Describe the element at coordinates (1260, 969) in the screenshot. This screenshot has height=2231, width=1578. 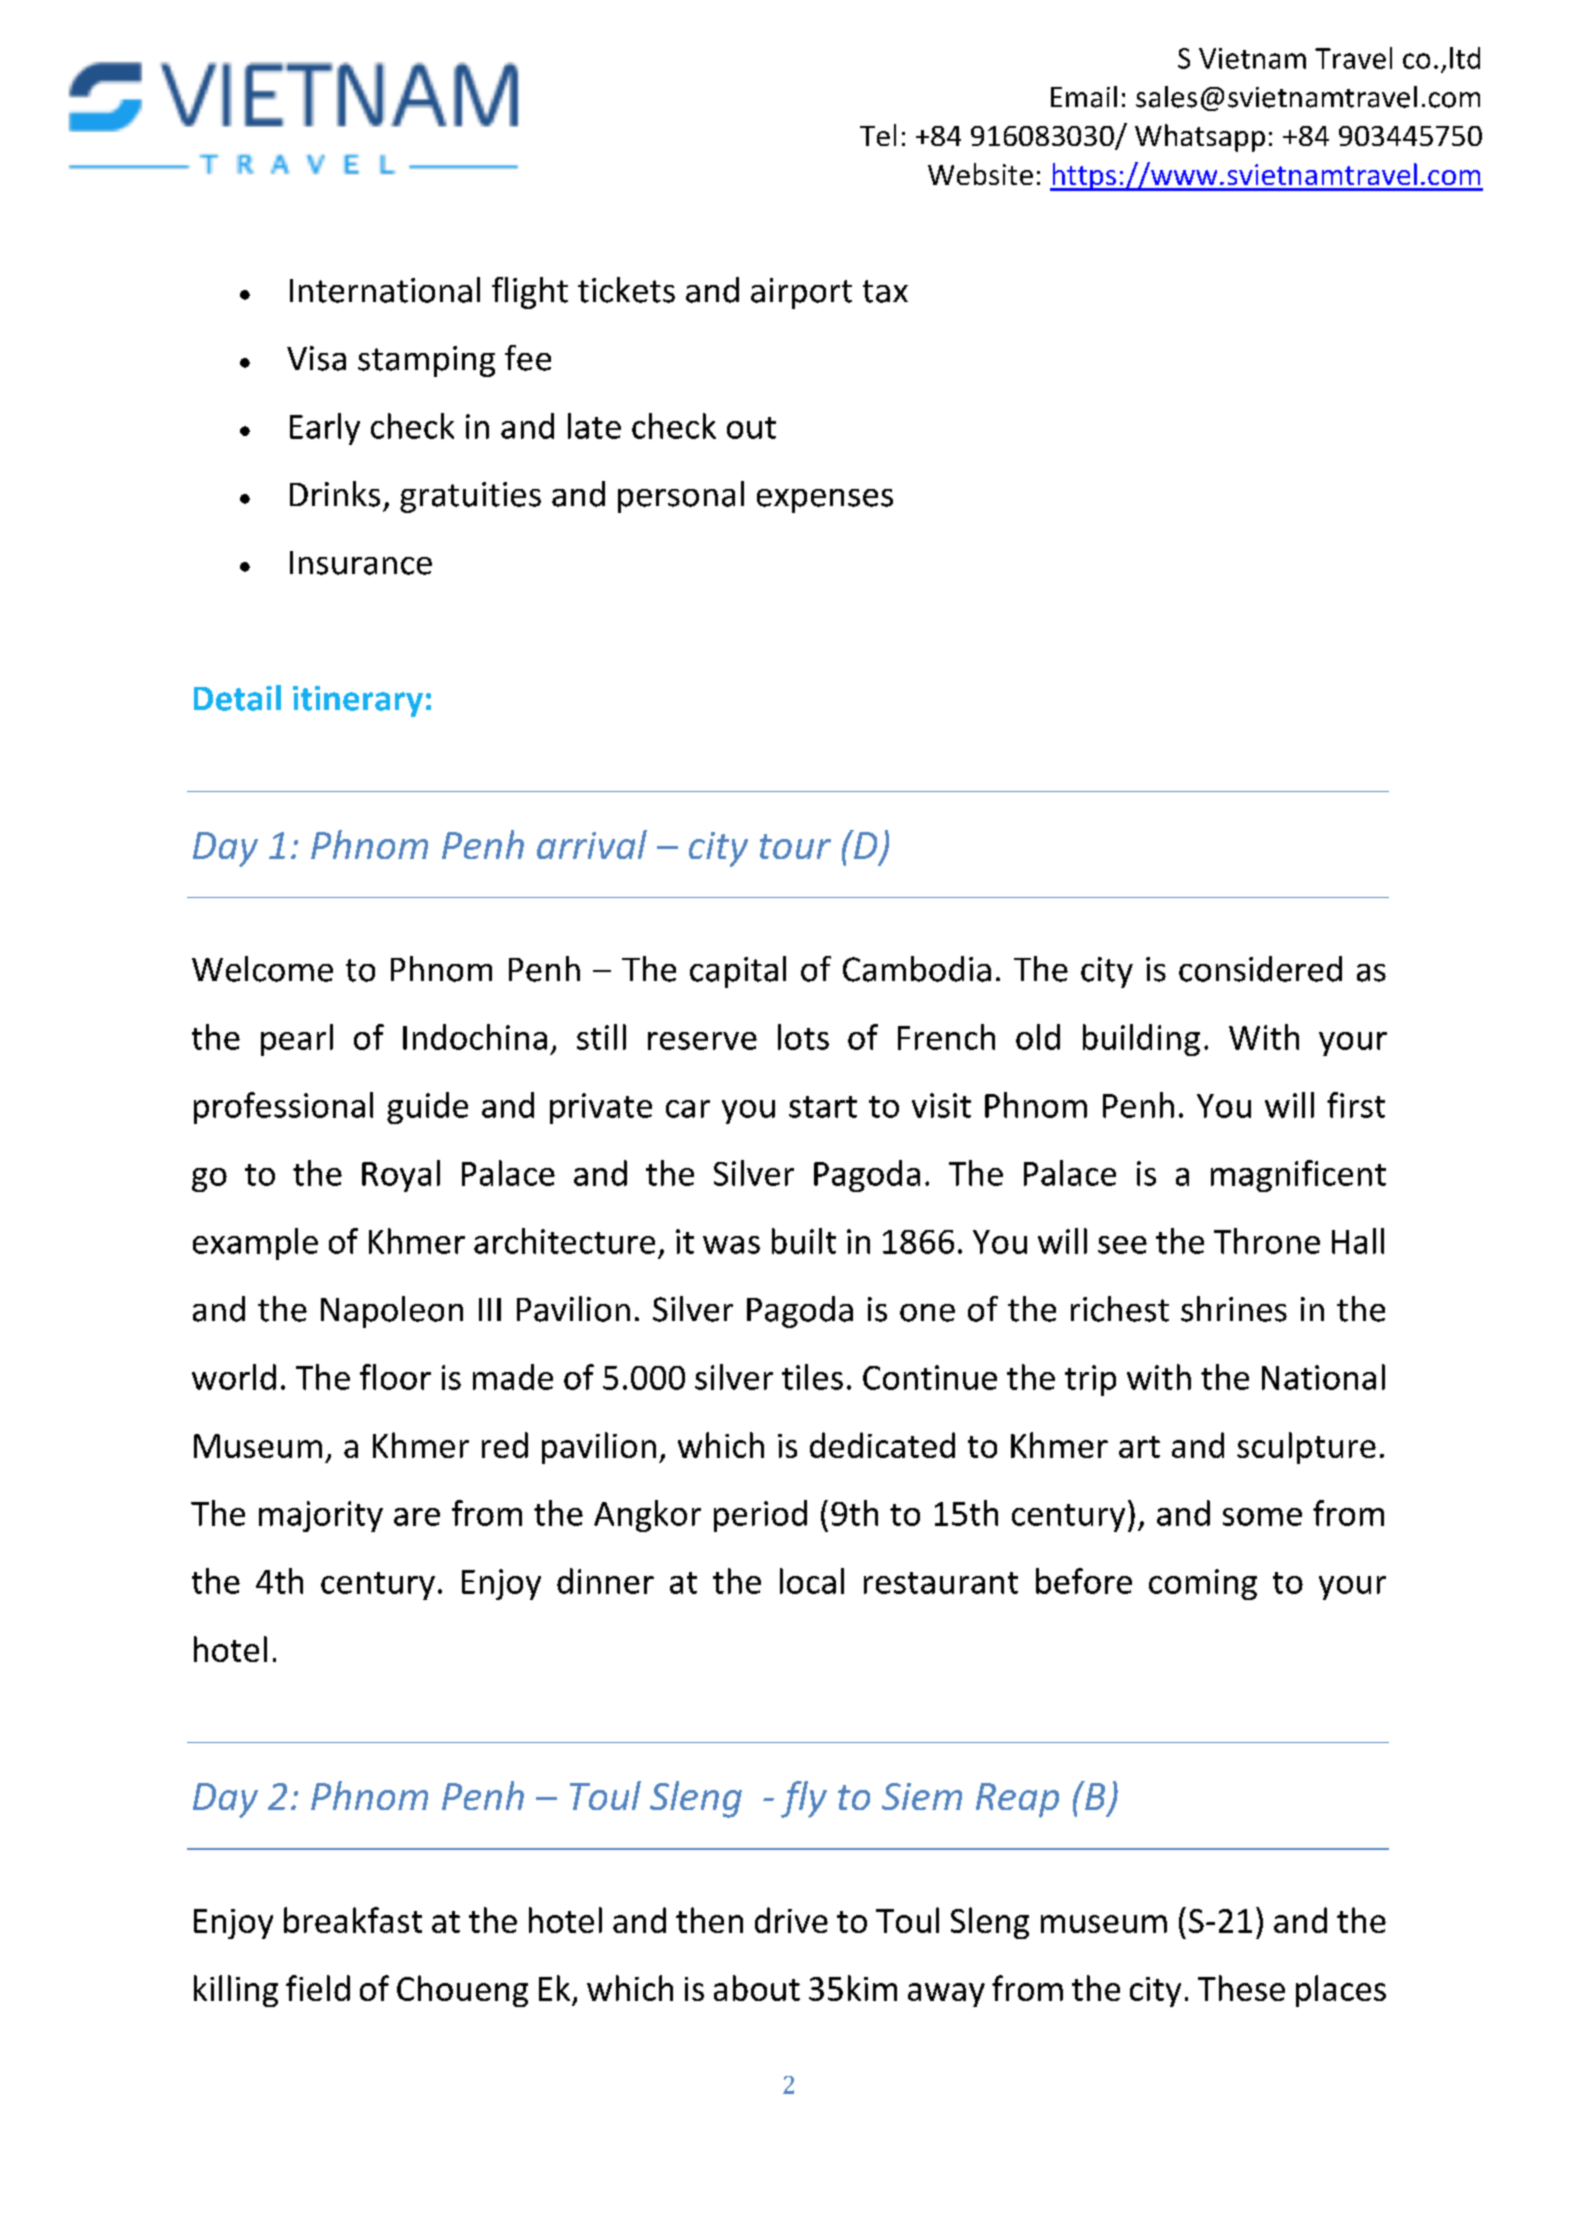
I see `considered` at that location.
